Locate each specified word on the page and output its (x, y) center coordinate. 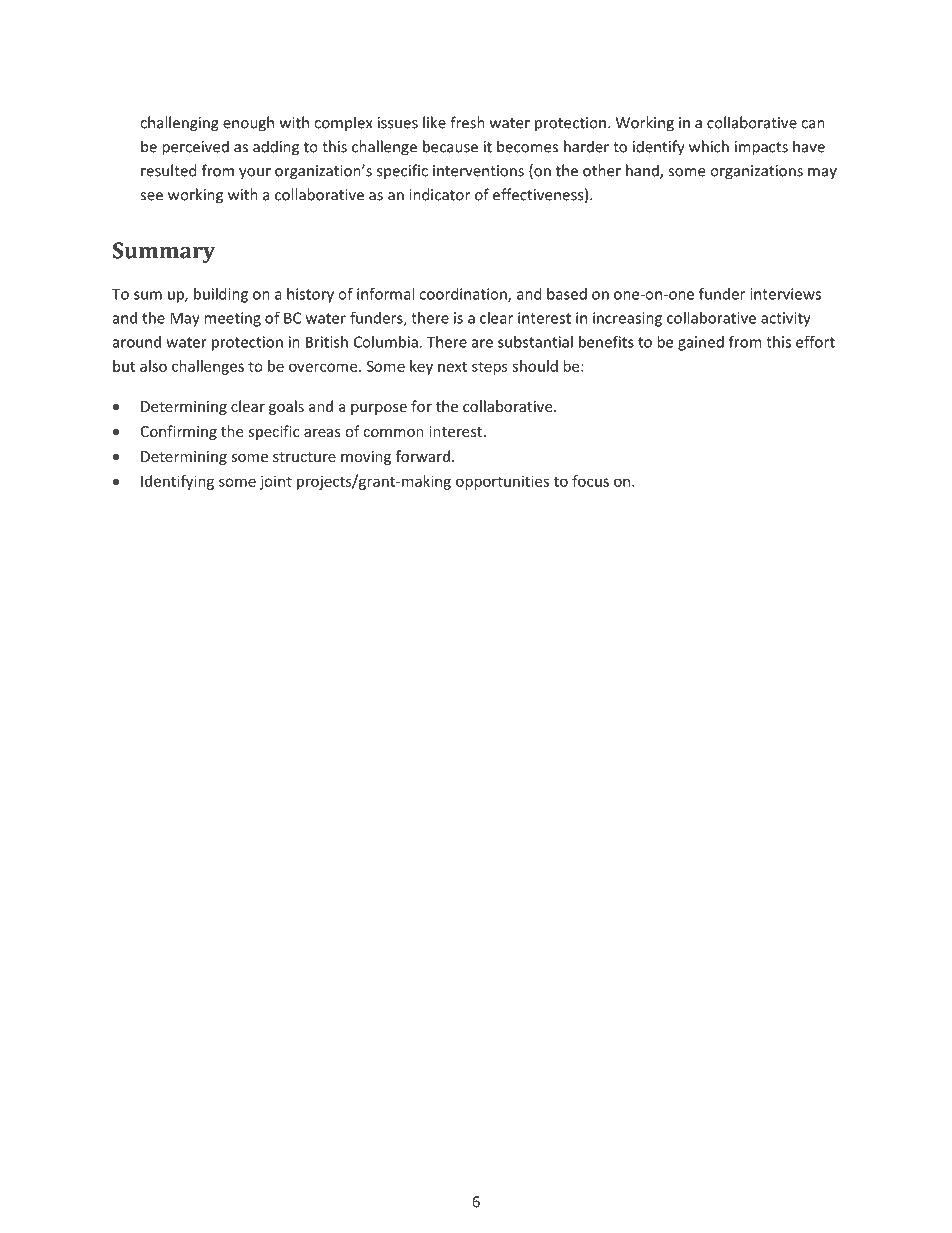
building (221, 295)
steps (490, 368)
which (709, 146)
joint (276, 482)
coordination (464, 295)
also (153, 366)
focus (590, 481)
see (151, 196)
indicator (439, 194)
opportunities (502, 482)
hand (643, 171)
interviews (785, 294)
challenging (179, 124)
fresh (467, 122)
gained (701, 343)
